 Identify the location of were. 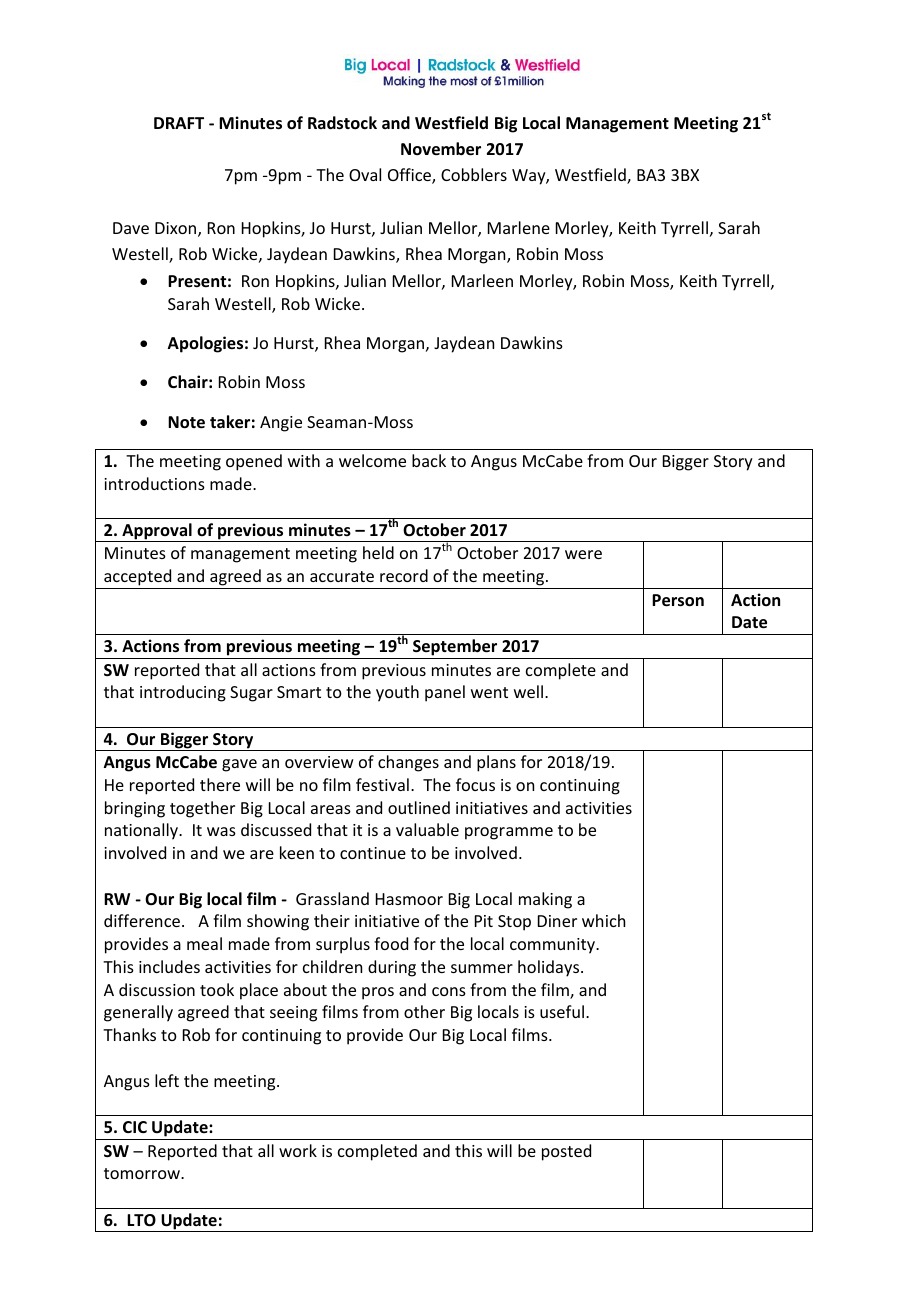
(583, 554).
